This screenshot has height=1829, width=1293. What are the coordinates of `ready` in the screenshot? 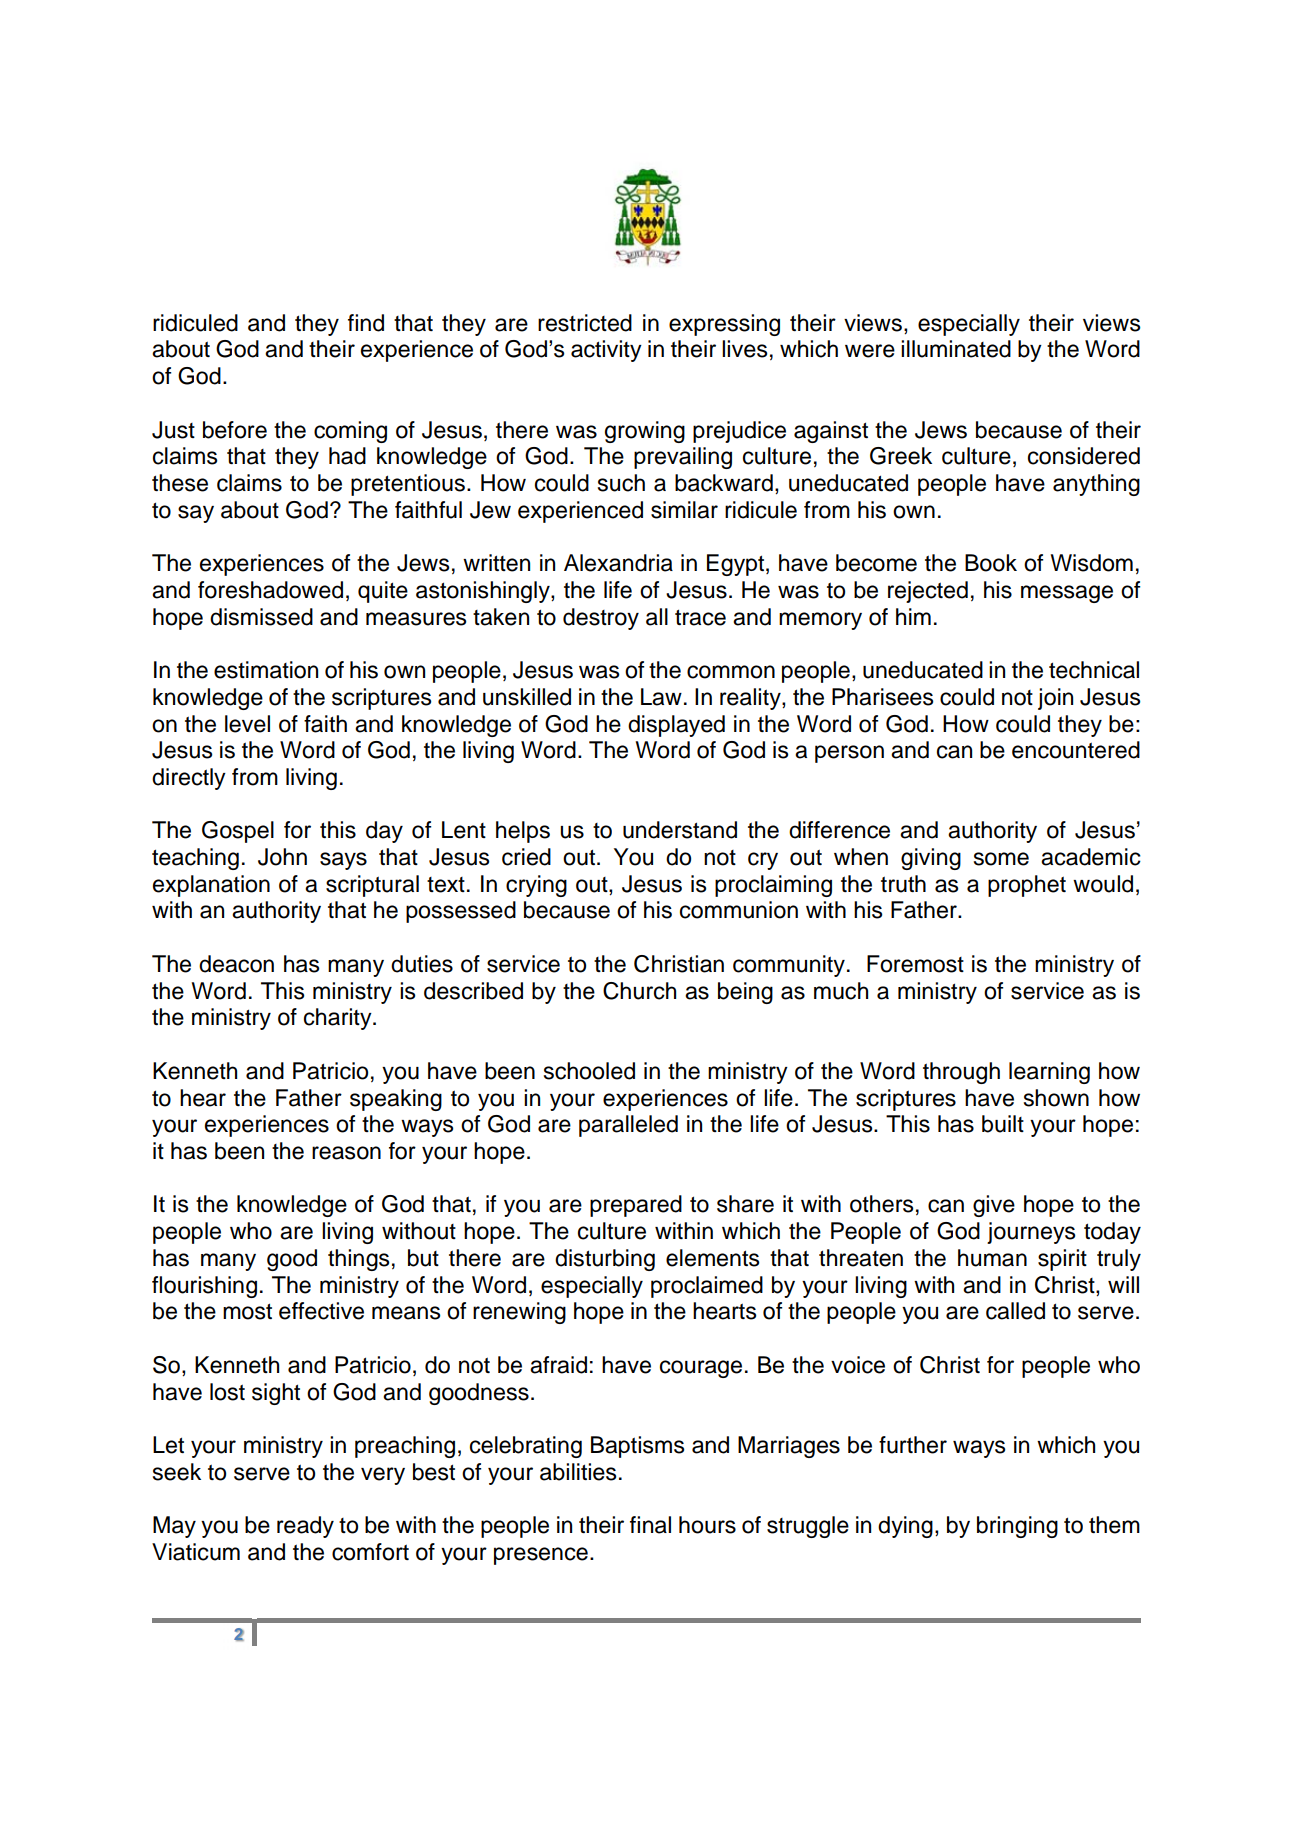 It's located at (305, 1527).
